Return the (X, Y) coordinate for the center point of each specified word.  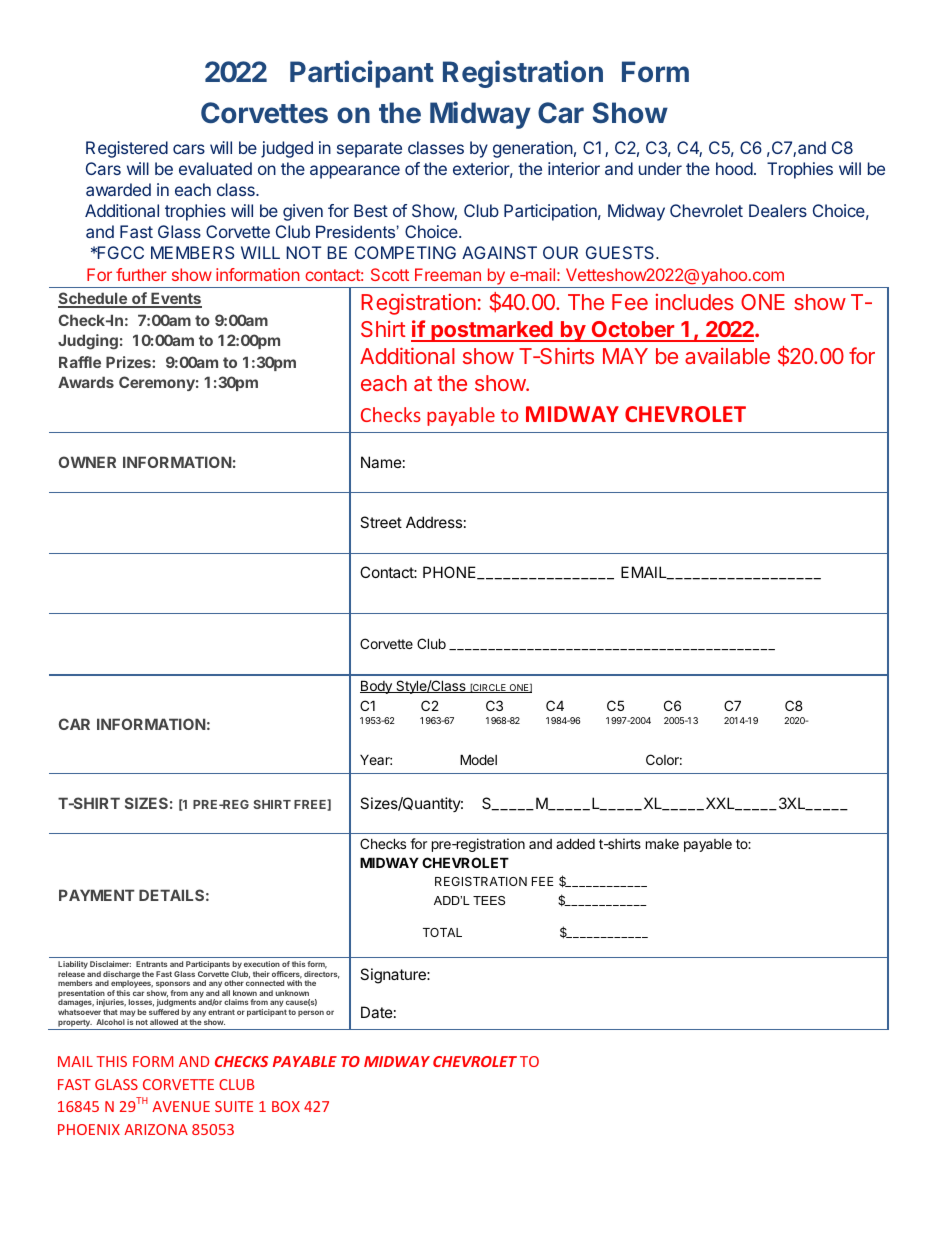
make (662, 844)
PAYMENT (97, 895)
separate (369, 150)
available (727, 356)
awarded (118, 189)
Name (381, 462)
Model (478, 759)
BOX (286, 1106)
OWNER (87, 462)
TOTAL (442, 932)
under (660, 168)
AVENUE (181, 1106)
